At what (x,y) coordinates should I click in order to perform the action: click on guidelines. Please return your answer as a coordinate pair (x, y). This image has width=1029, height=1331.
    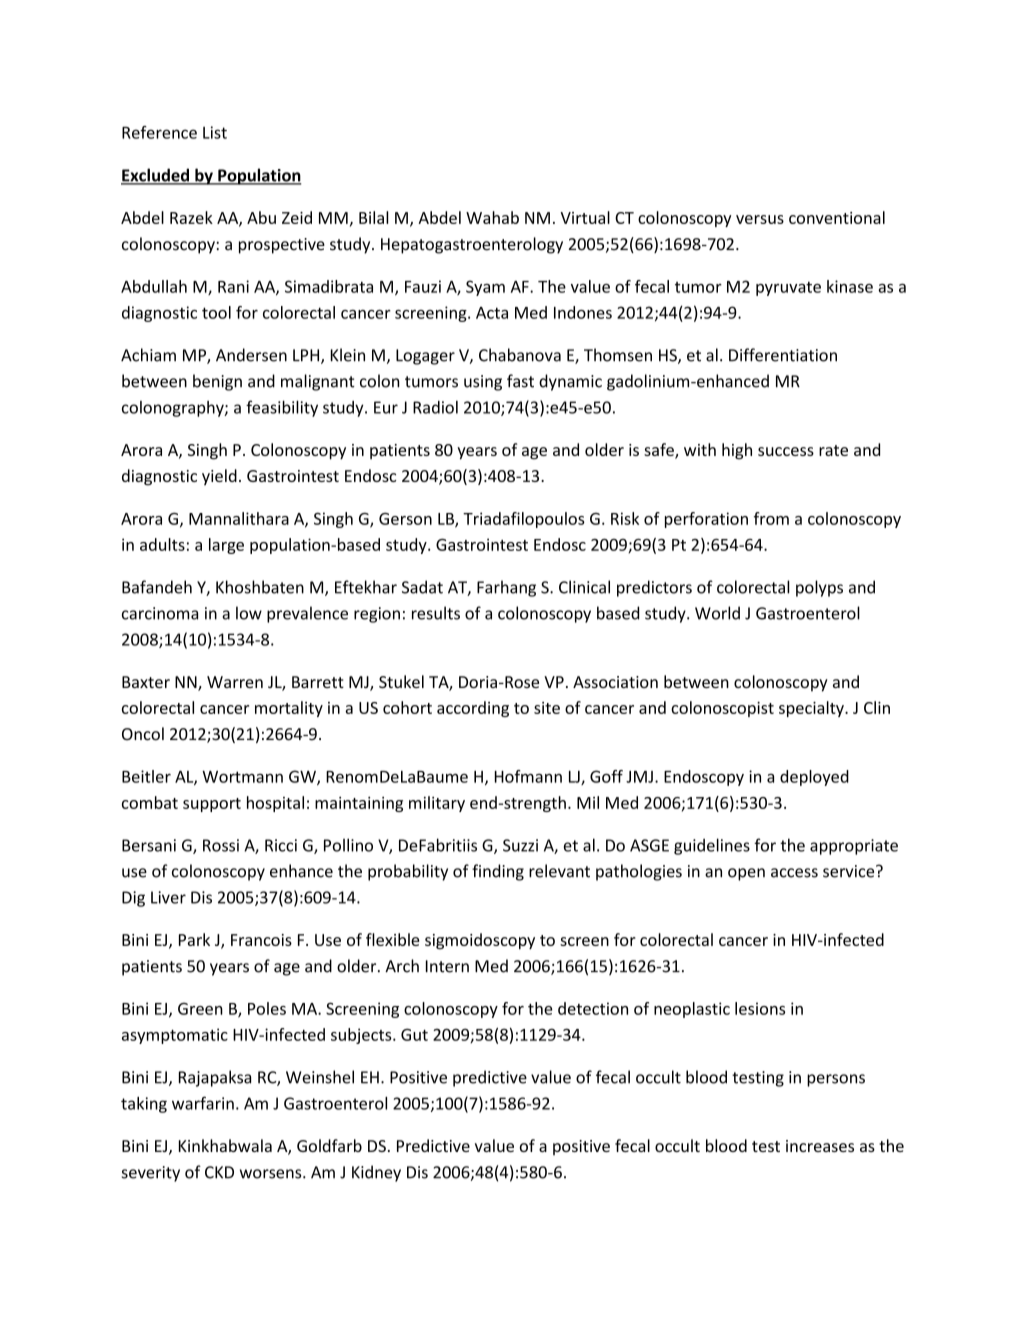
    Looking at the image, I should click on (712, 846).
